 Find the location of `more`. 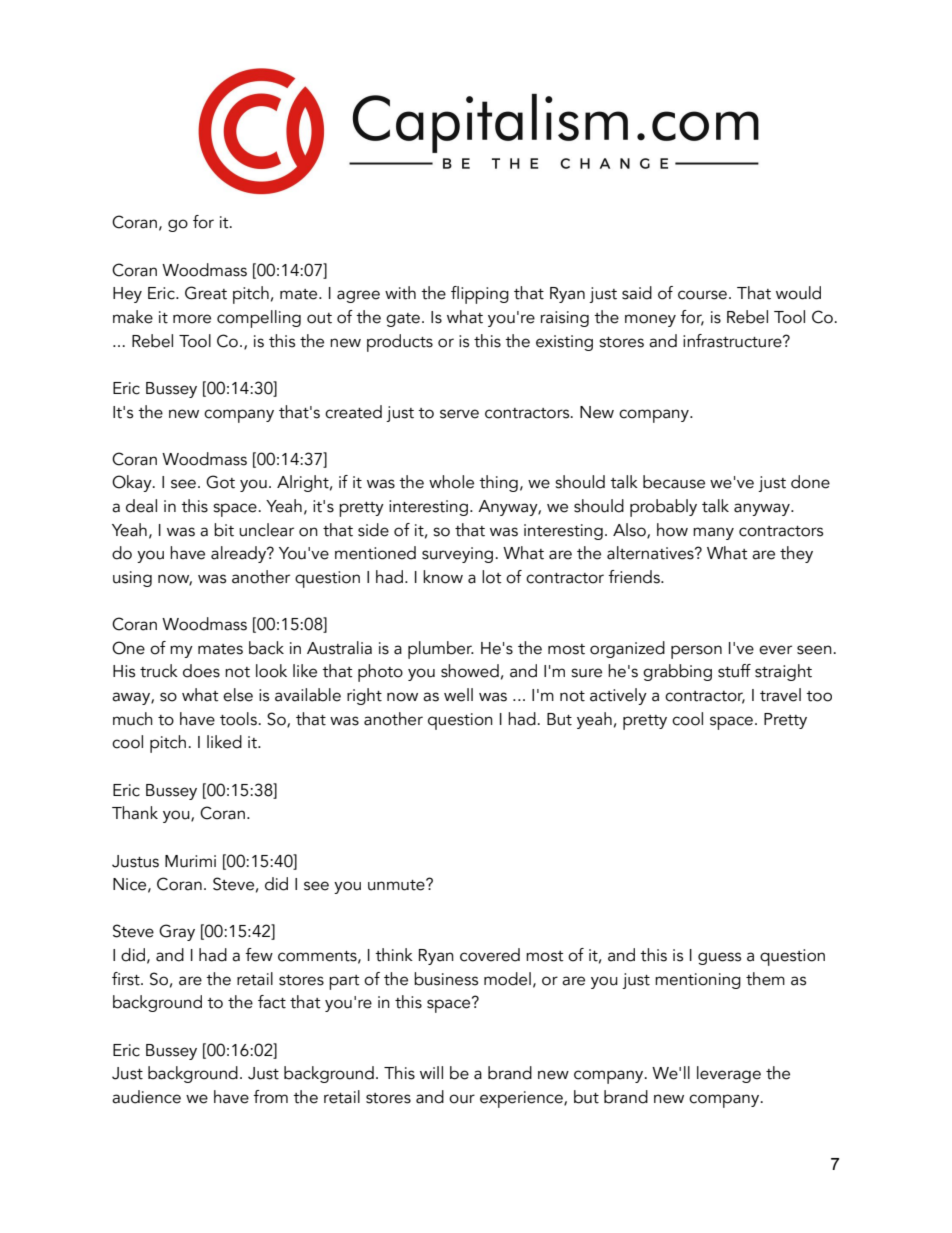

more is located at coordinates (192, 319).
